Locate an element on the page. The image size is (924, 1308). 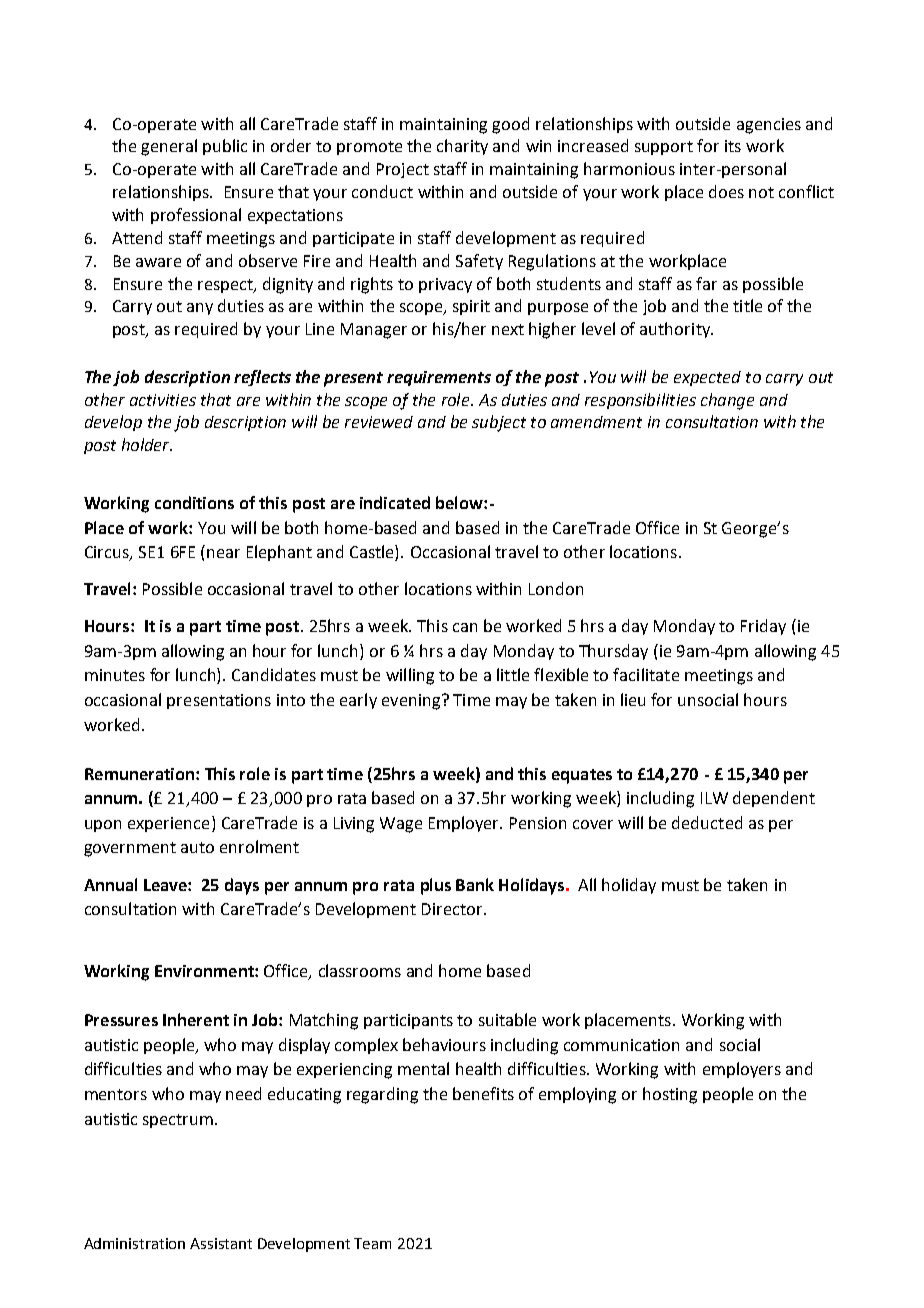
Team is located at coordinates (372, 1243).
